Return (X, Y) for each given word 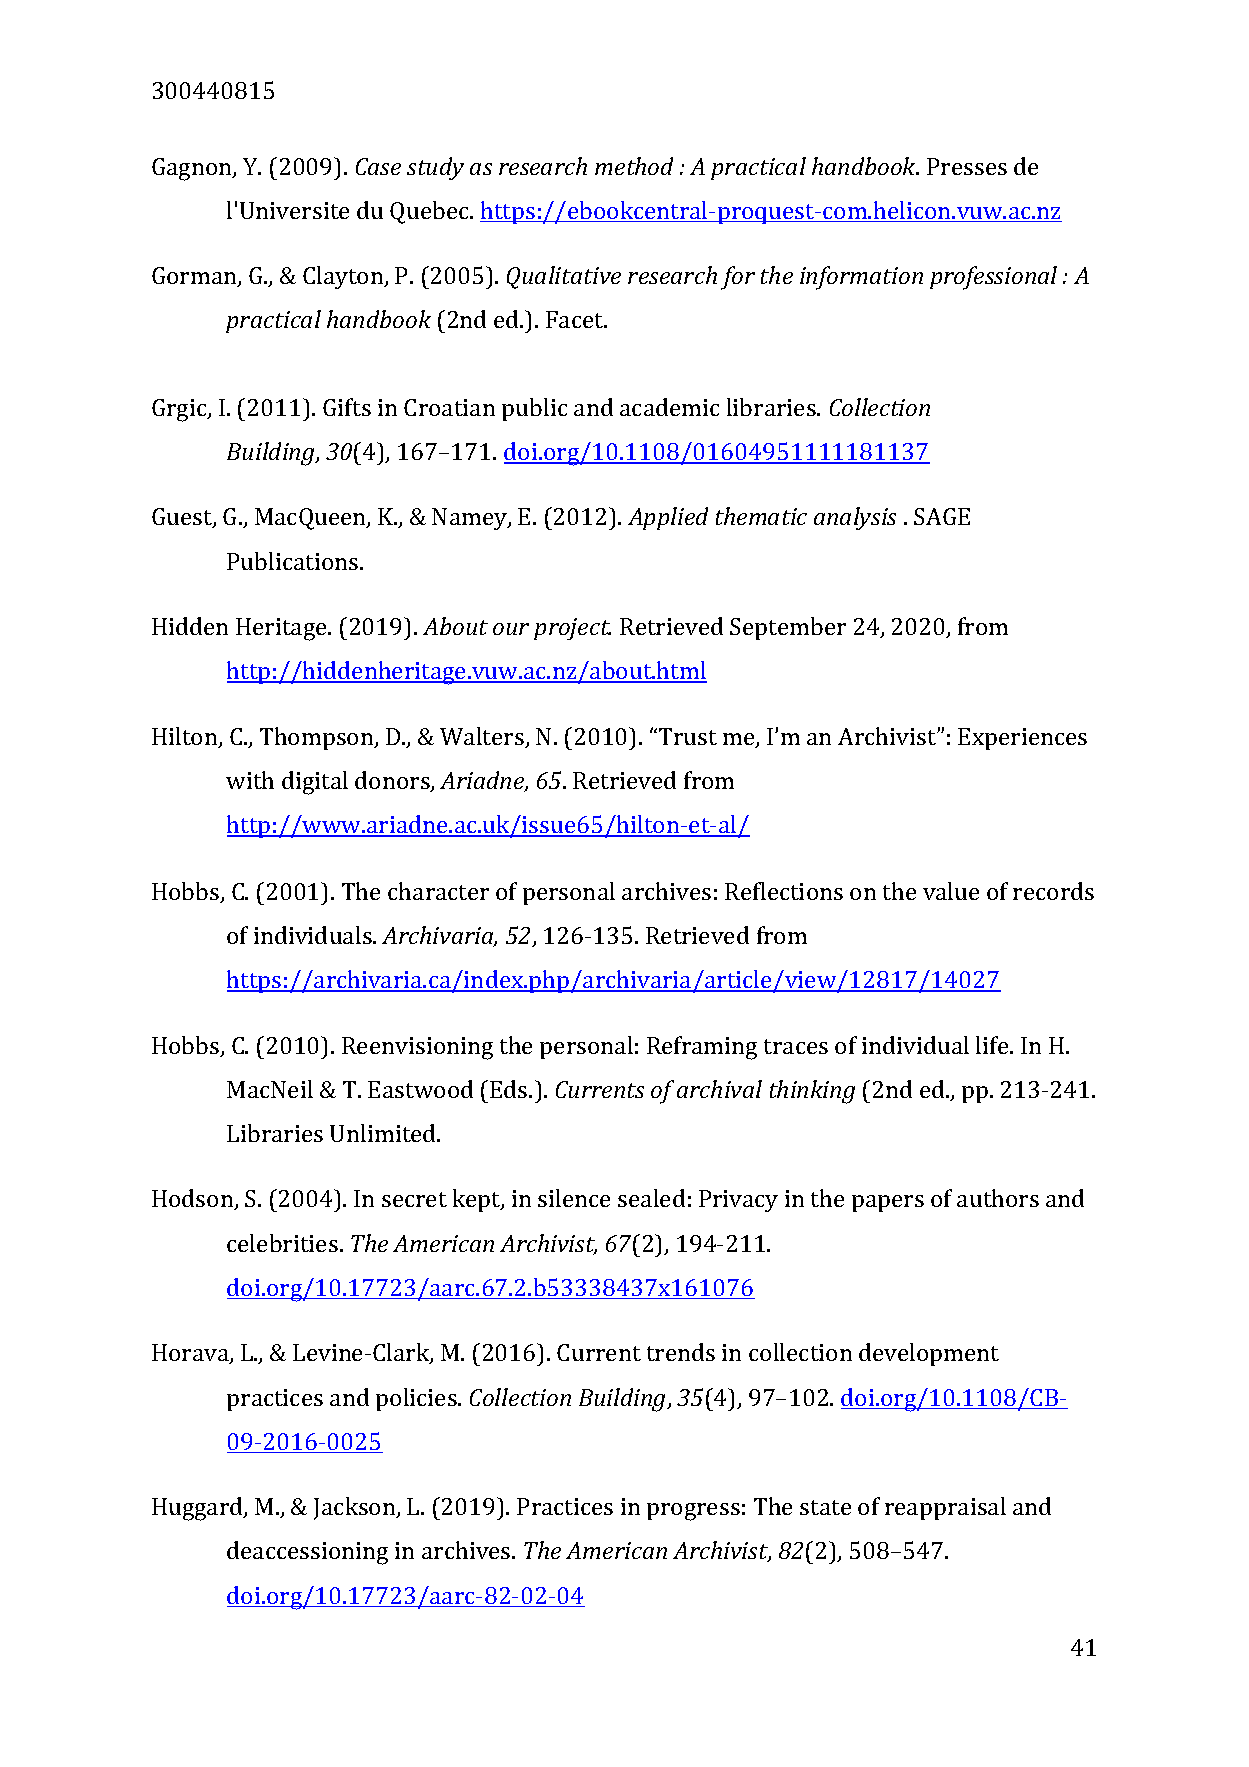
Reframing (702, 1048)
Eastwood (420, 1089)
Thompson (318, 738)
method (634, 166)
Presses (967, 166)
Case (378, 166)
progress (693, 1512)
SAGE (942, 516)
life (993, 1045)
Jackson (356, 1508)
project (572, 629)
